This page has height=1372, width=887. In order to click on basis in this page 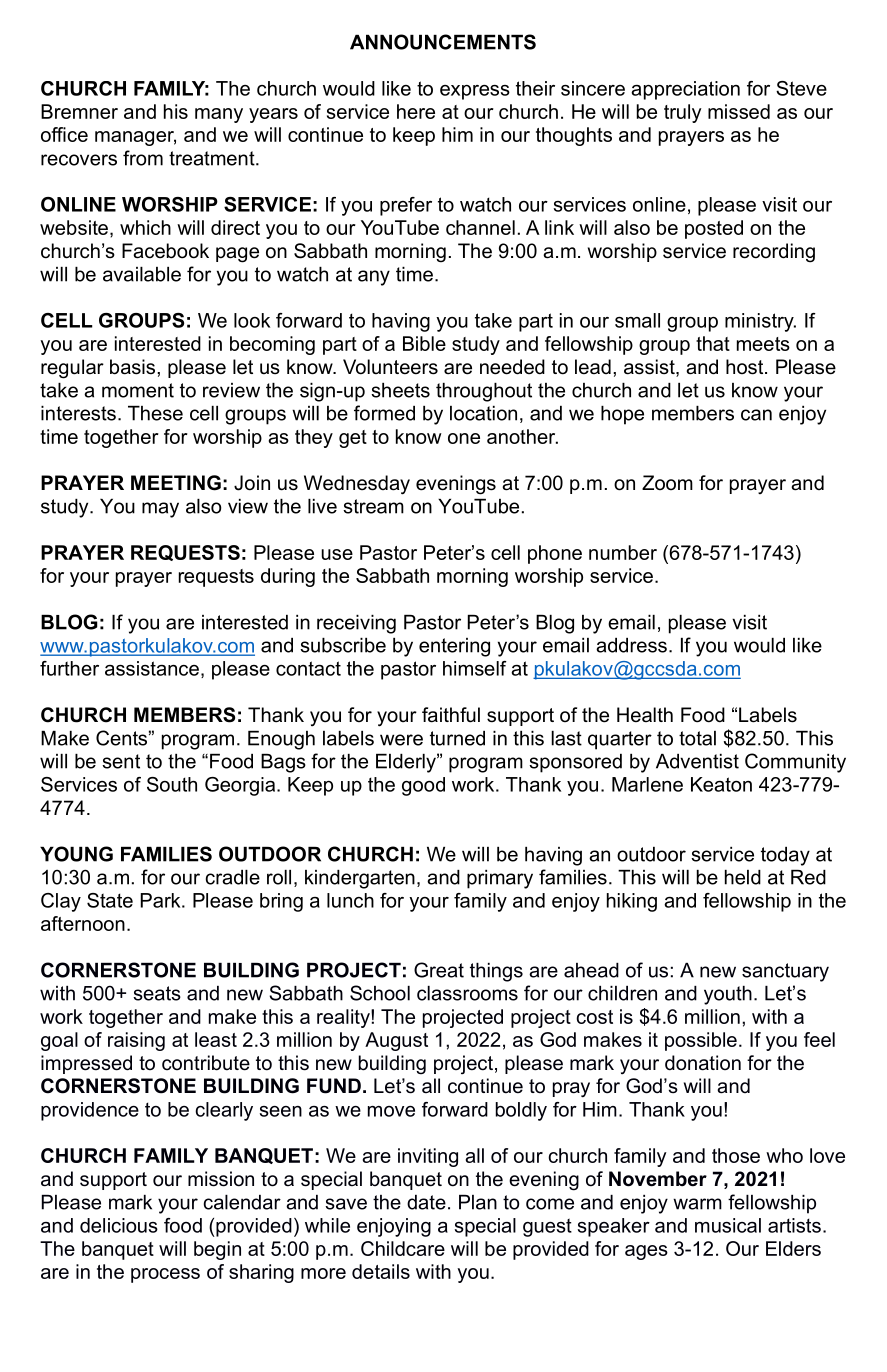, I will do `click(132, 367)`.
